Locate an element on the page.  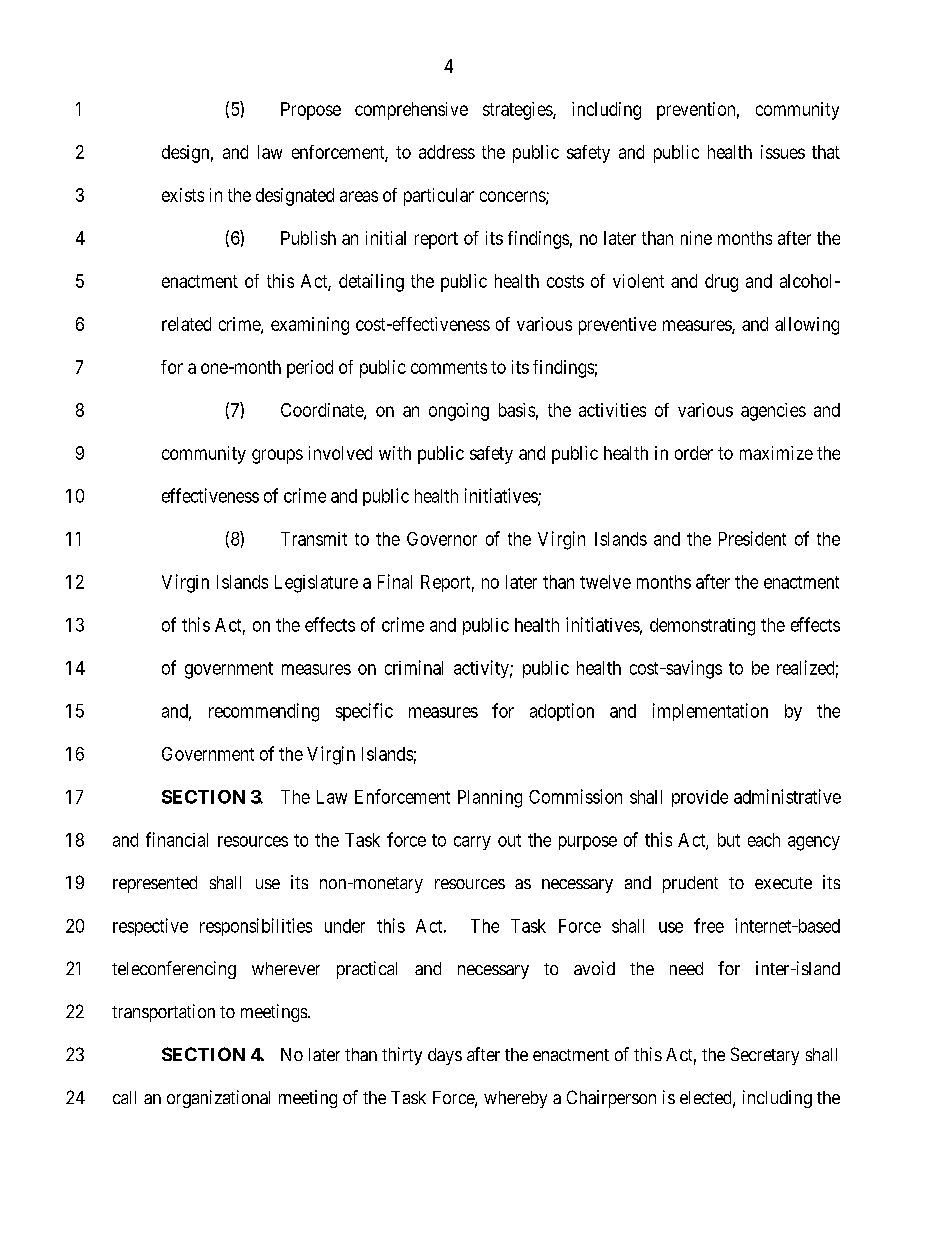
period is located at coordinates (310, 369).
